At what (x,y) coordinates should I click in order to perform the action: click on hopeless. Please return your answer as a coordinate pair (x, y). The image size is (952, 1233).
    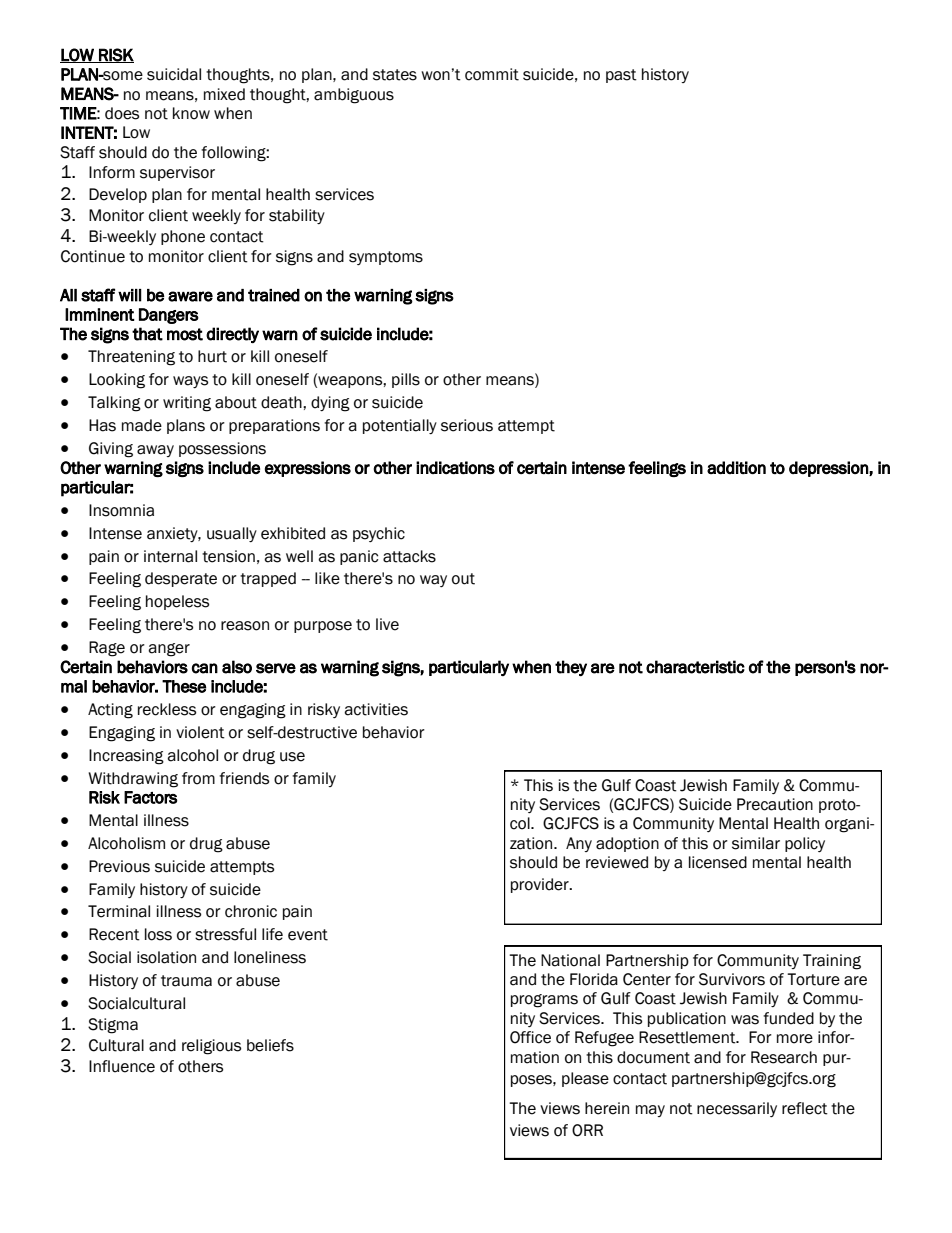
    Looking at the image, I should click on (177, 602).
